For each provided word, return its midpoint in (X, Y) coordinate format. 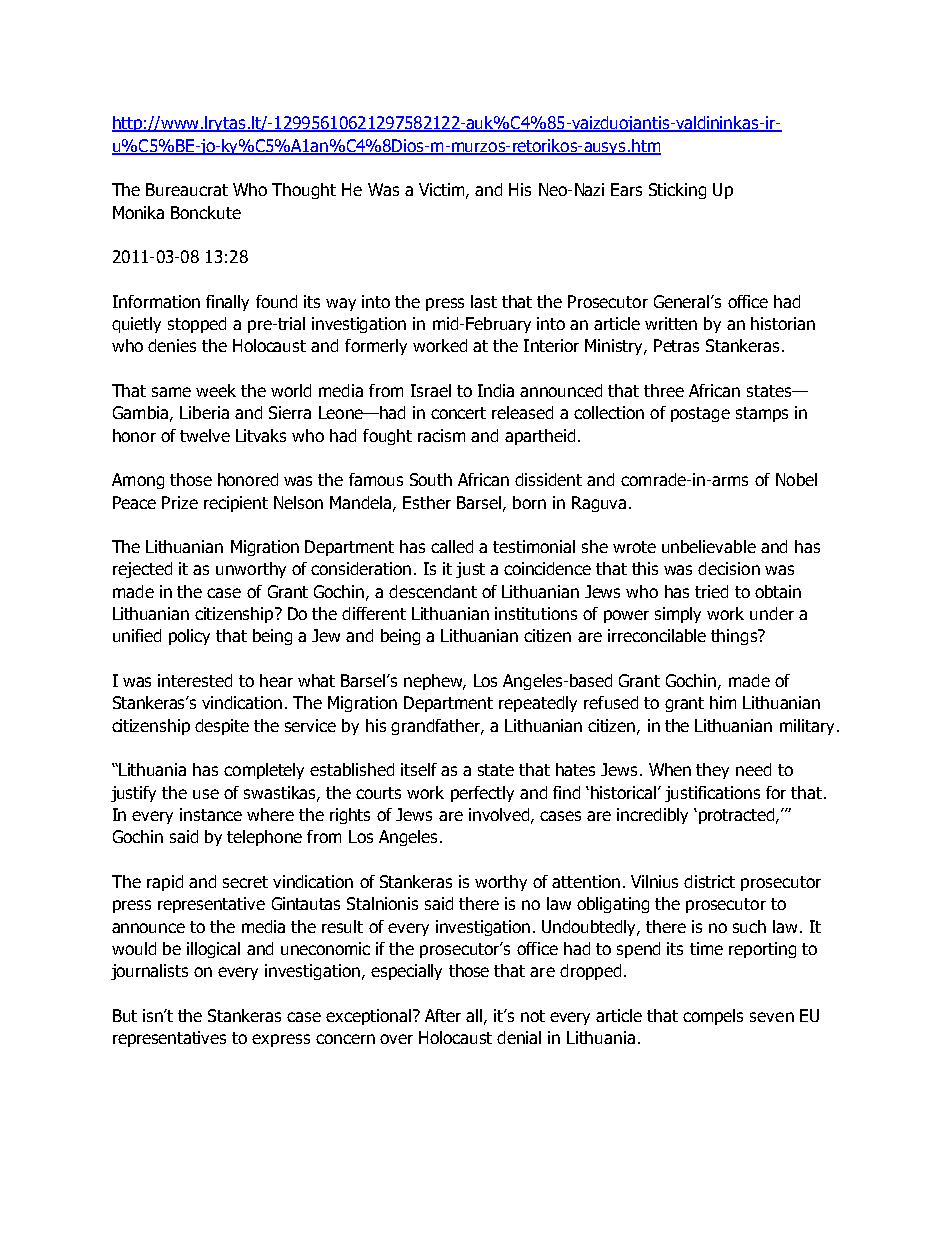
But (125, 1015)
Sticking (677, 191)
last (484, 301)
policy (189, 637)
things (735, 637)
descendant (433, 591)
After (443, 1015)
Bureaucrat (187, 189)
